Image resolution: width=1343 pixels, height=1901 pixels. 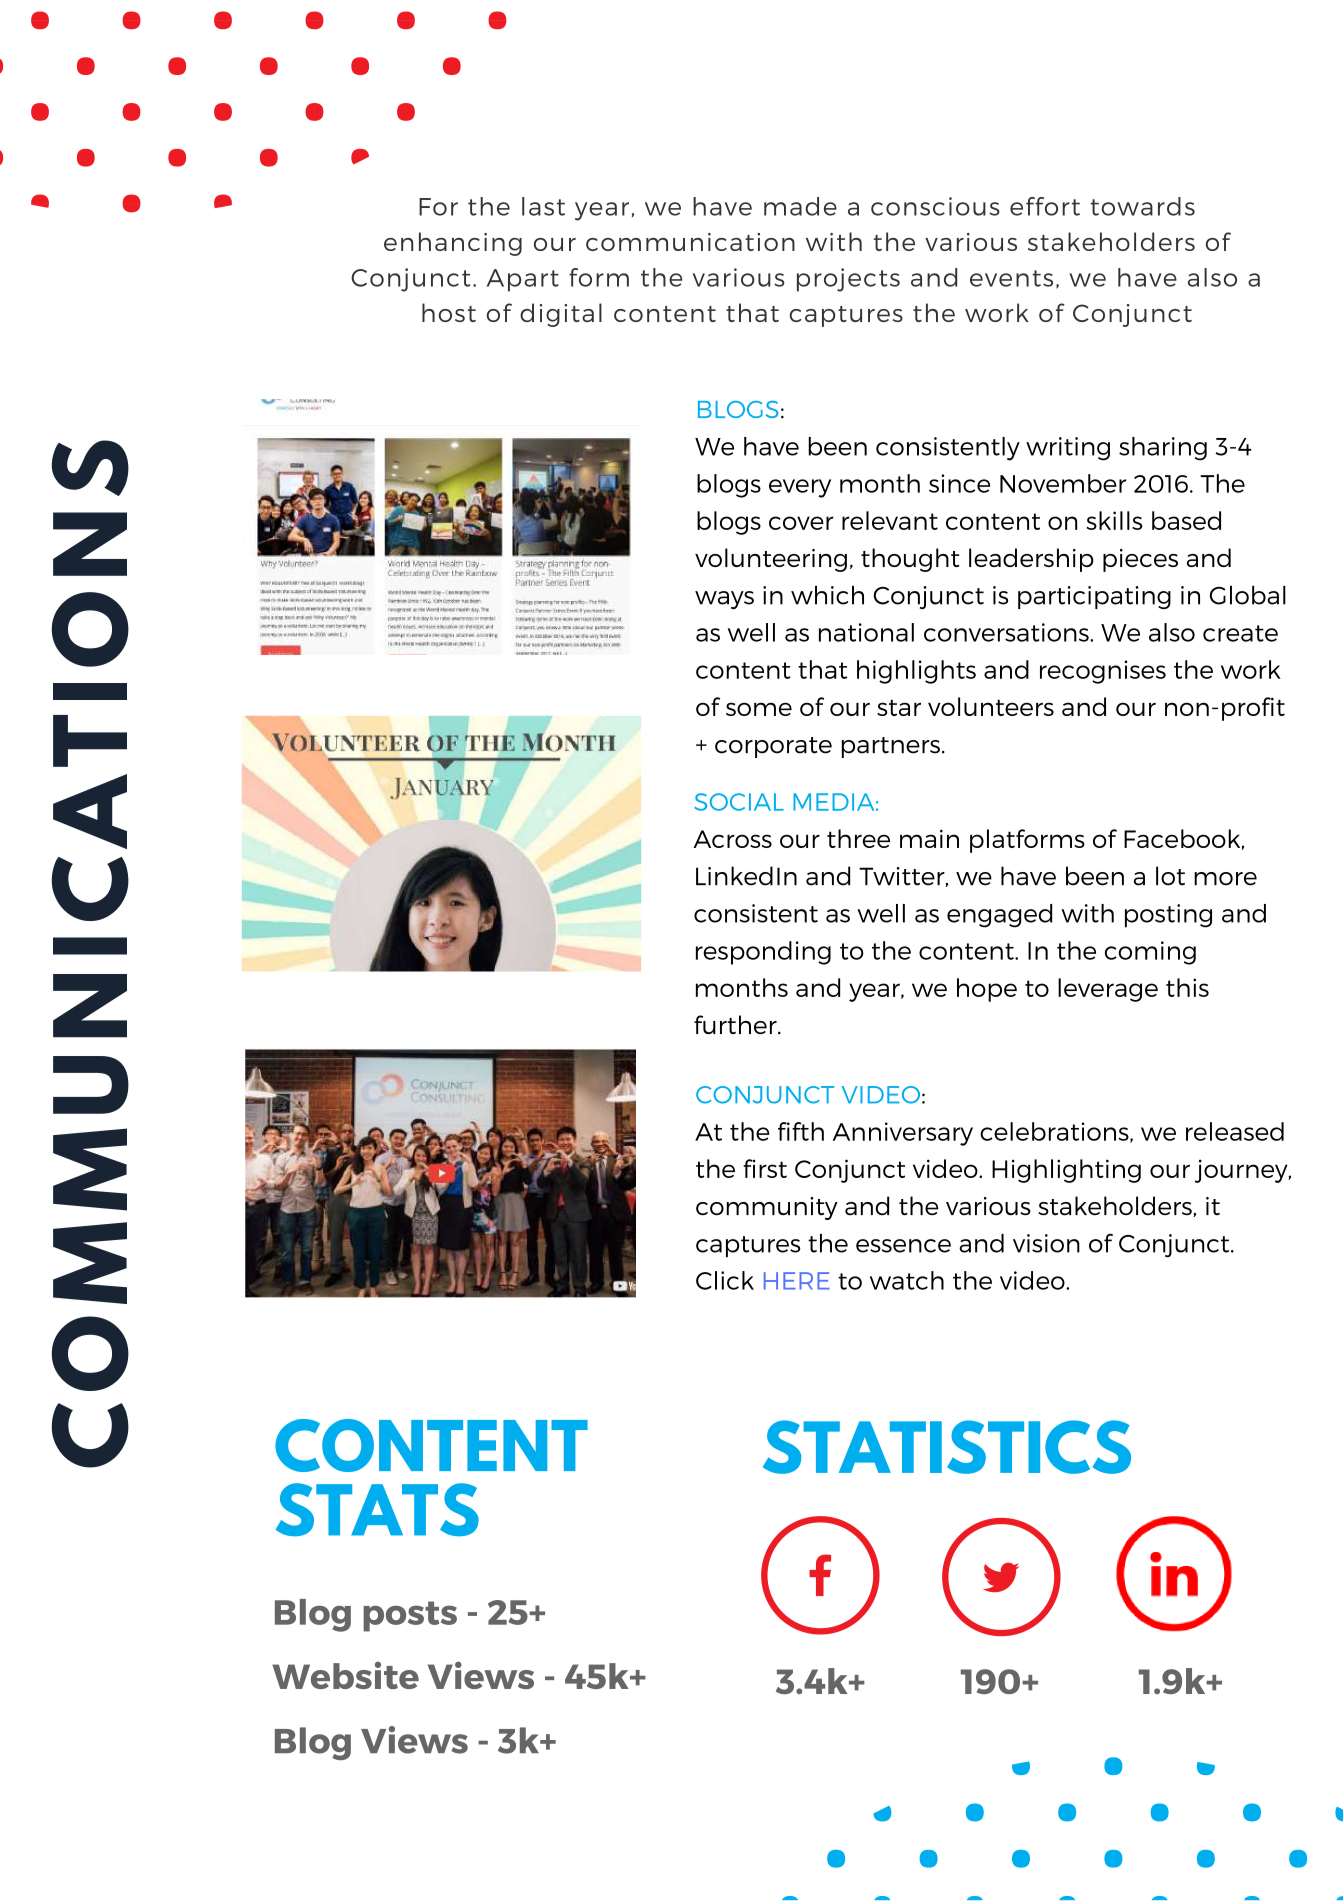 What do you see at coordinates (1142, 206) in the screenshot?
I see `towards` at bounding box center [1142, 206].
